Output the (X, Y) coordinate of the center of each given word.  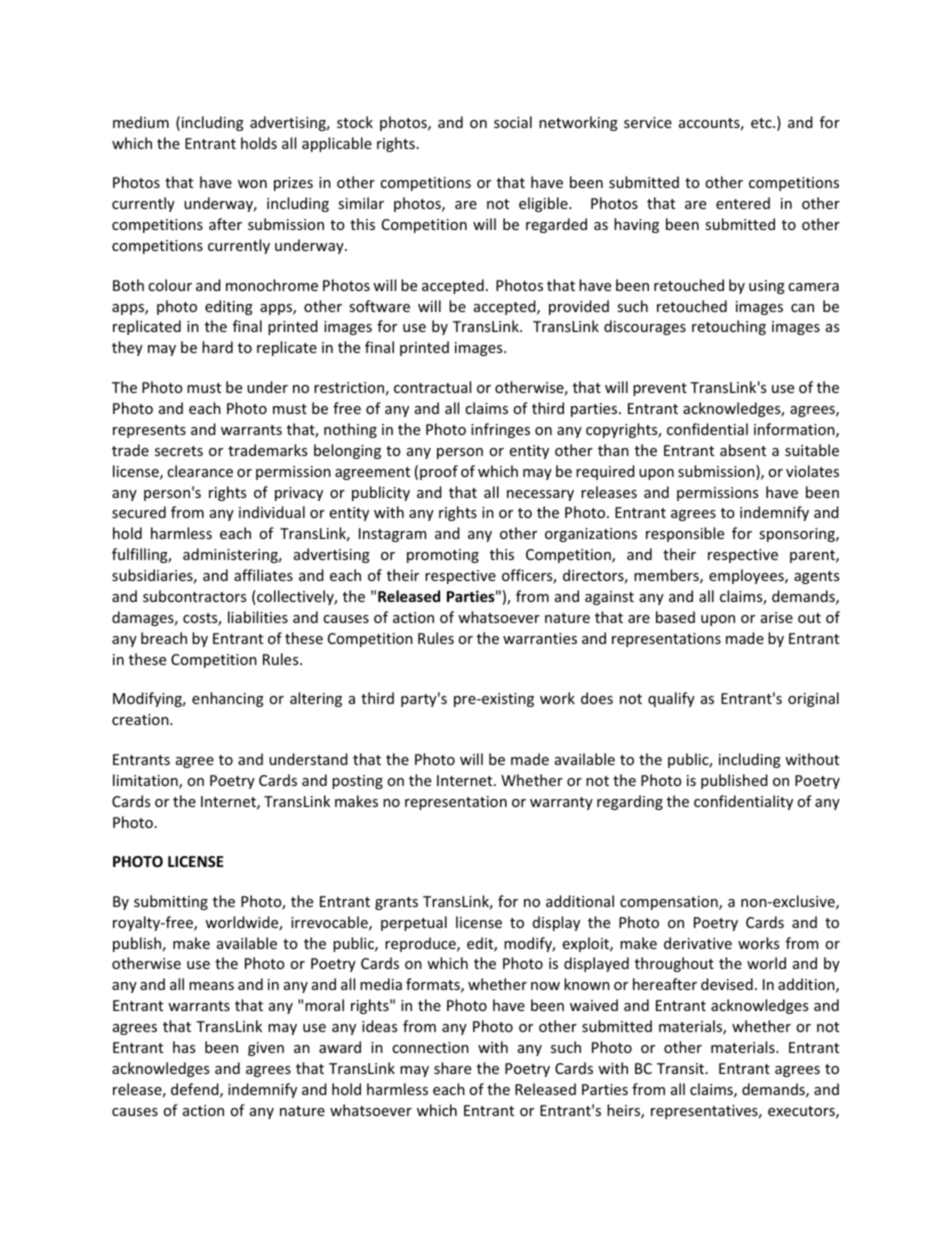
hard (217, 347)
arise (777, 617)
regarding (630, 802)
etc (762, 123)
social (513, 122)
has (184, 1047)
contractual (432, 387)
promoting (443, 556)
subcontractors (194, 596)
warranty (561, 803)
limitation (146, 781)
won (252, 184)
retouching (729, 327)
